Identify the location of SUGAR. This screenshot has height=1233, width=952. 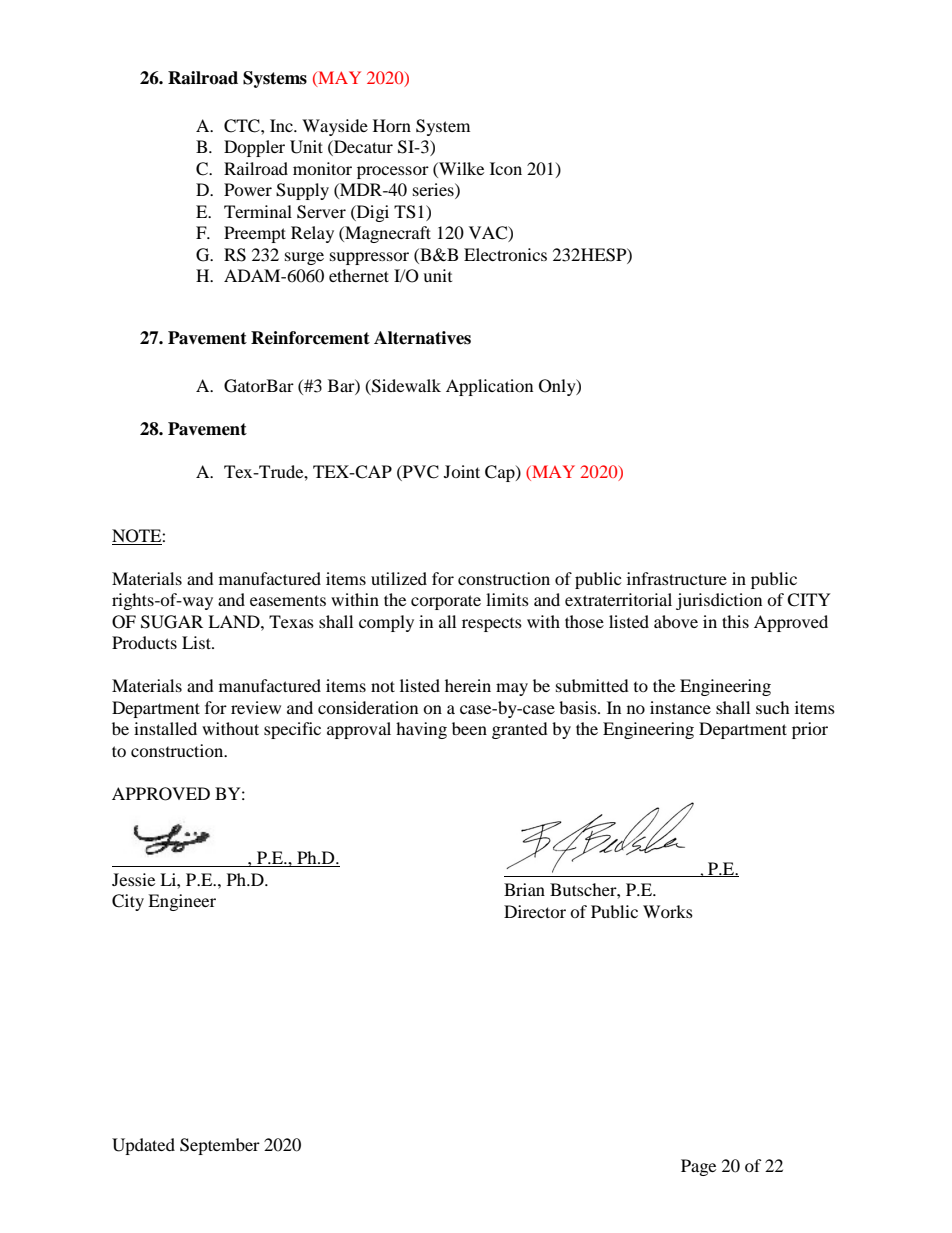
(172, 622).
